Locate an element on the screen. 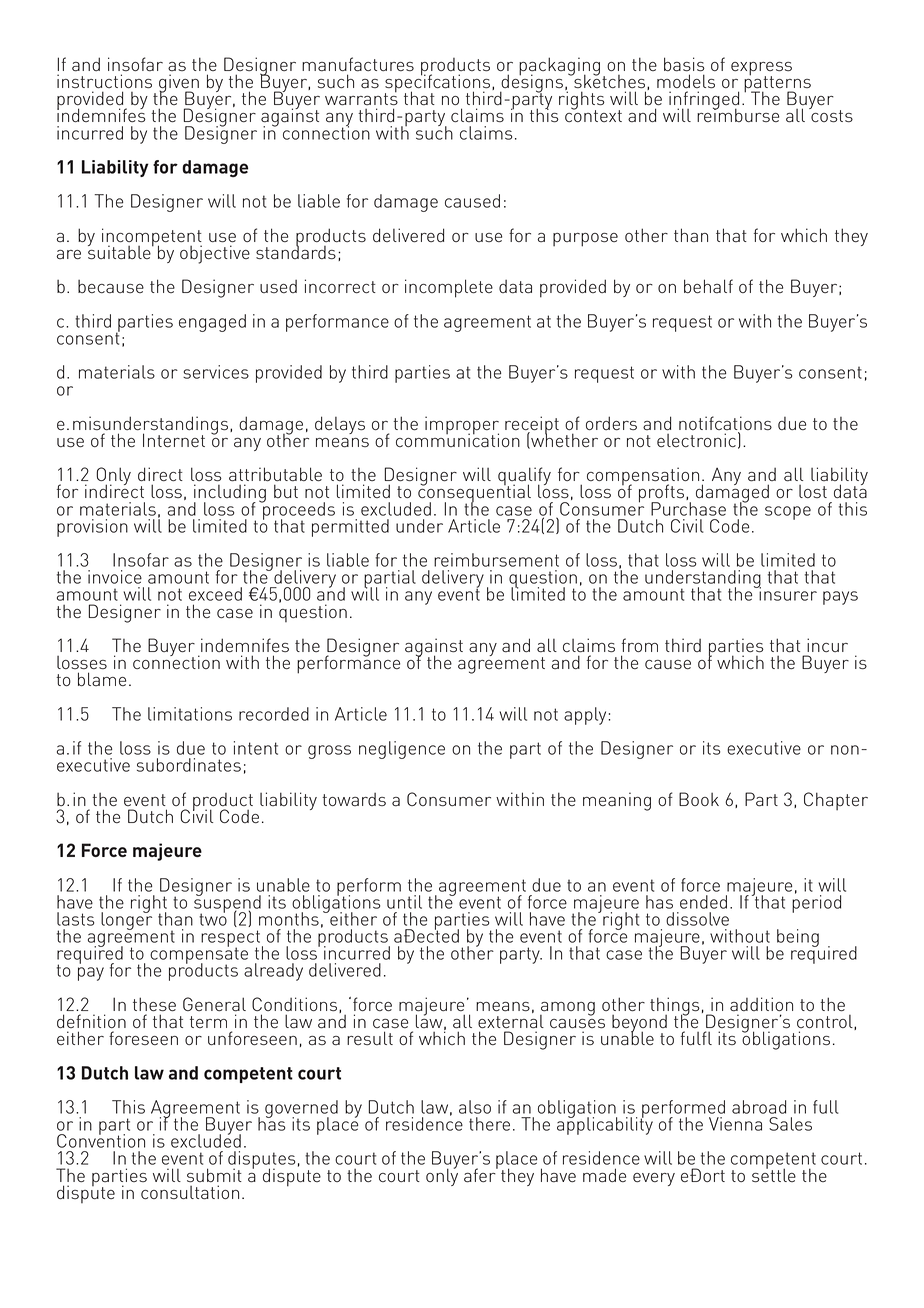  settle is located at coordinates (774, 1174).
